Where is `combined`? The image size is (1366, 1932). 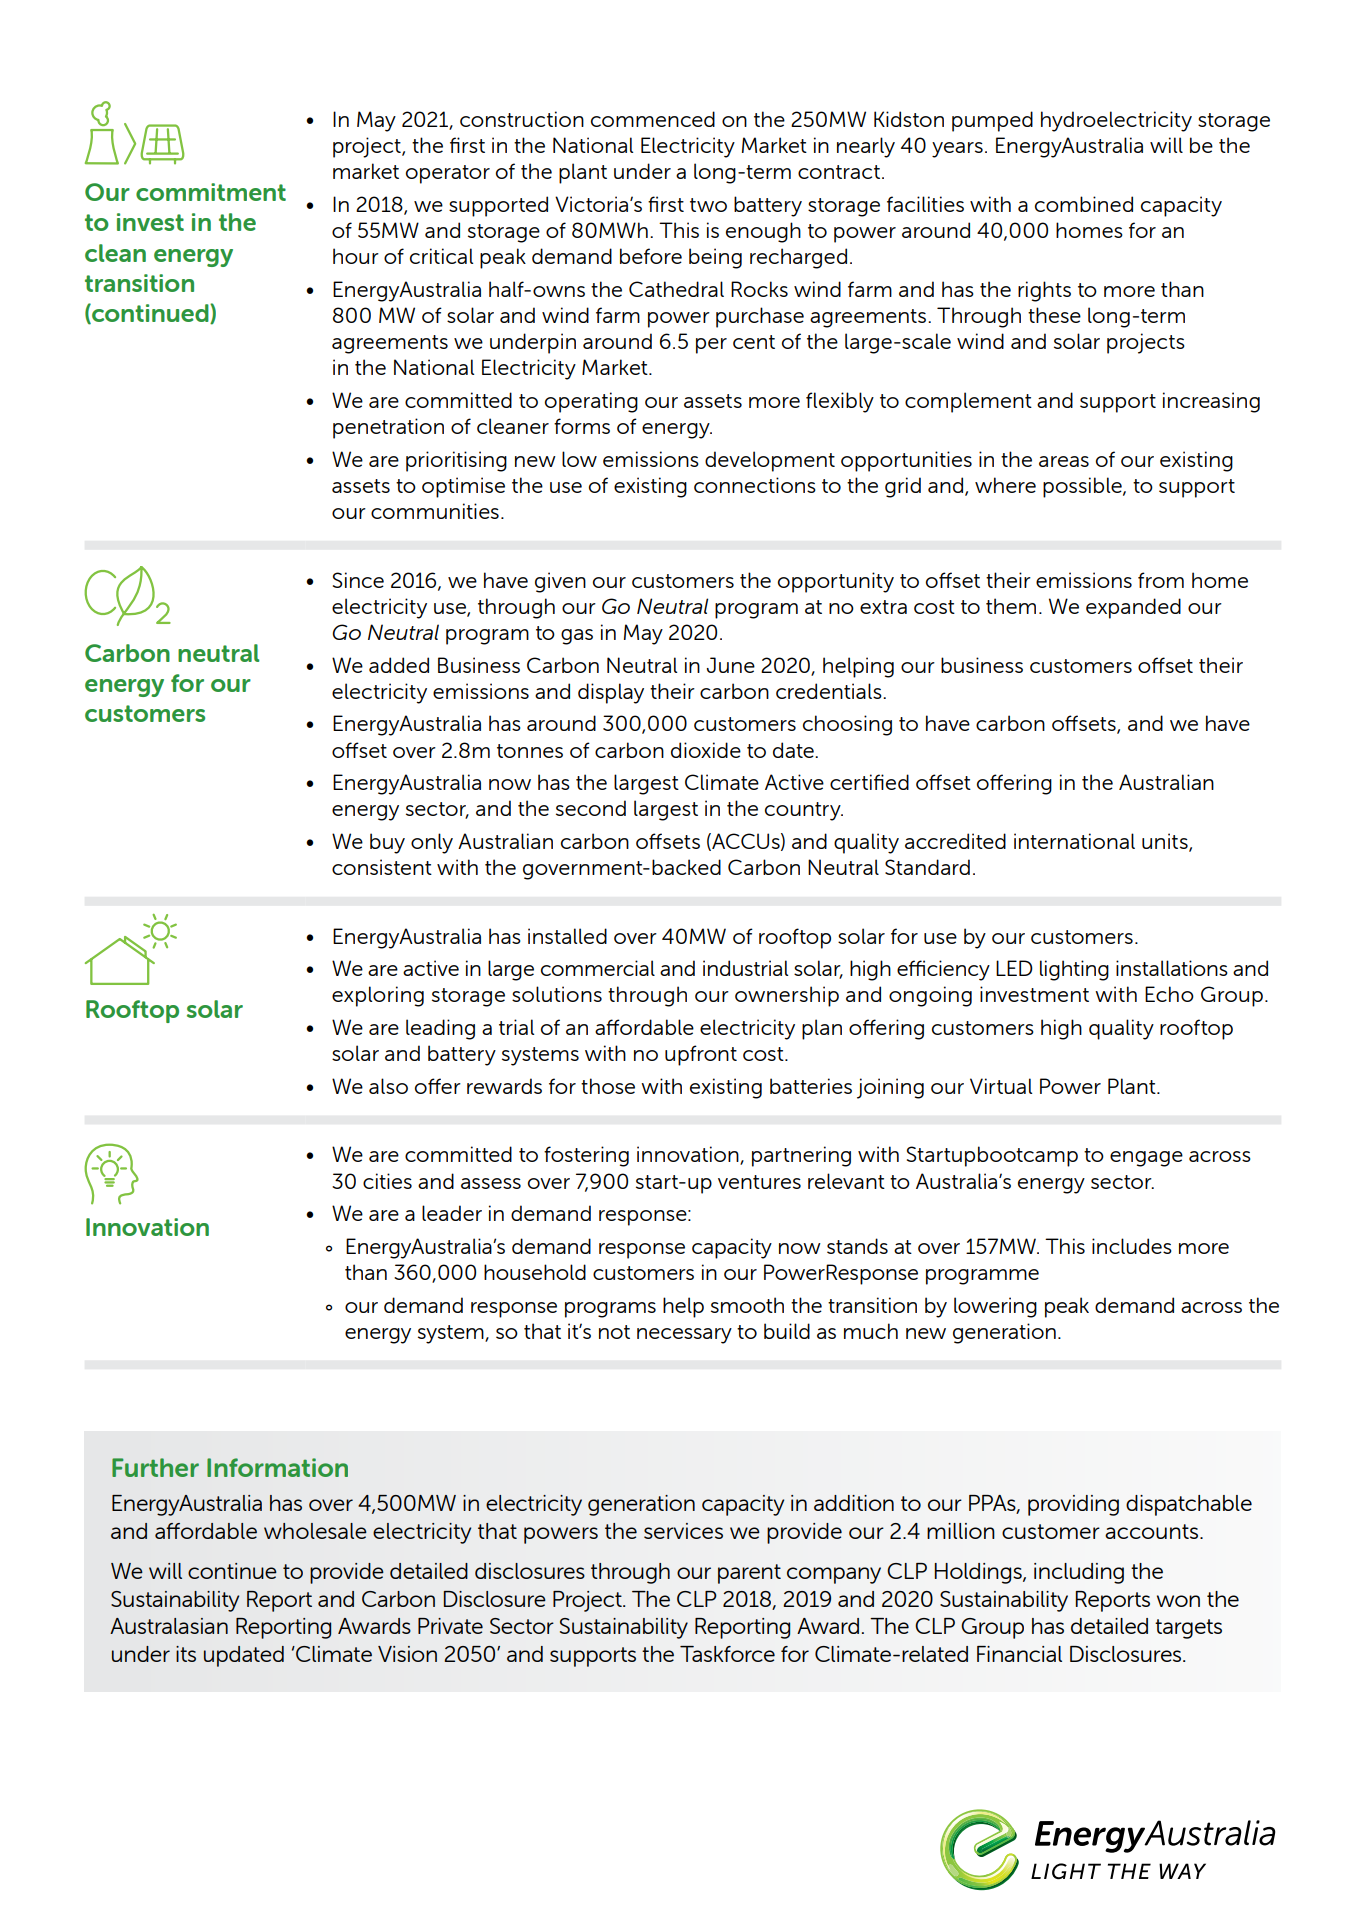 combined is located at coordinates (1084, 204).
